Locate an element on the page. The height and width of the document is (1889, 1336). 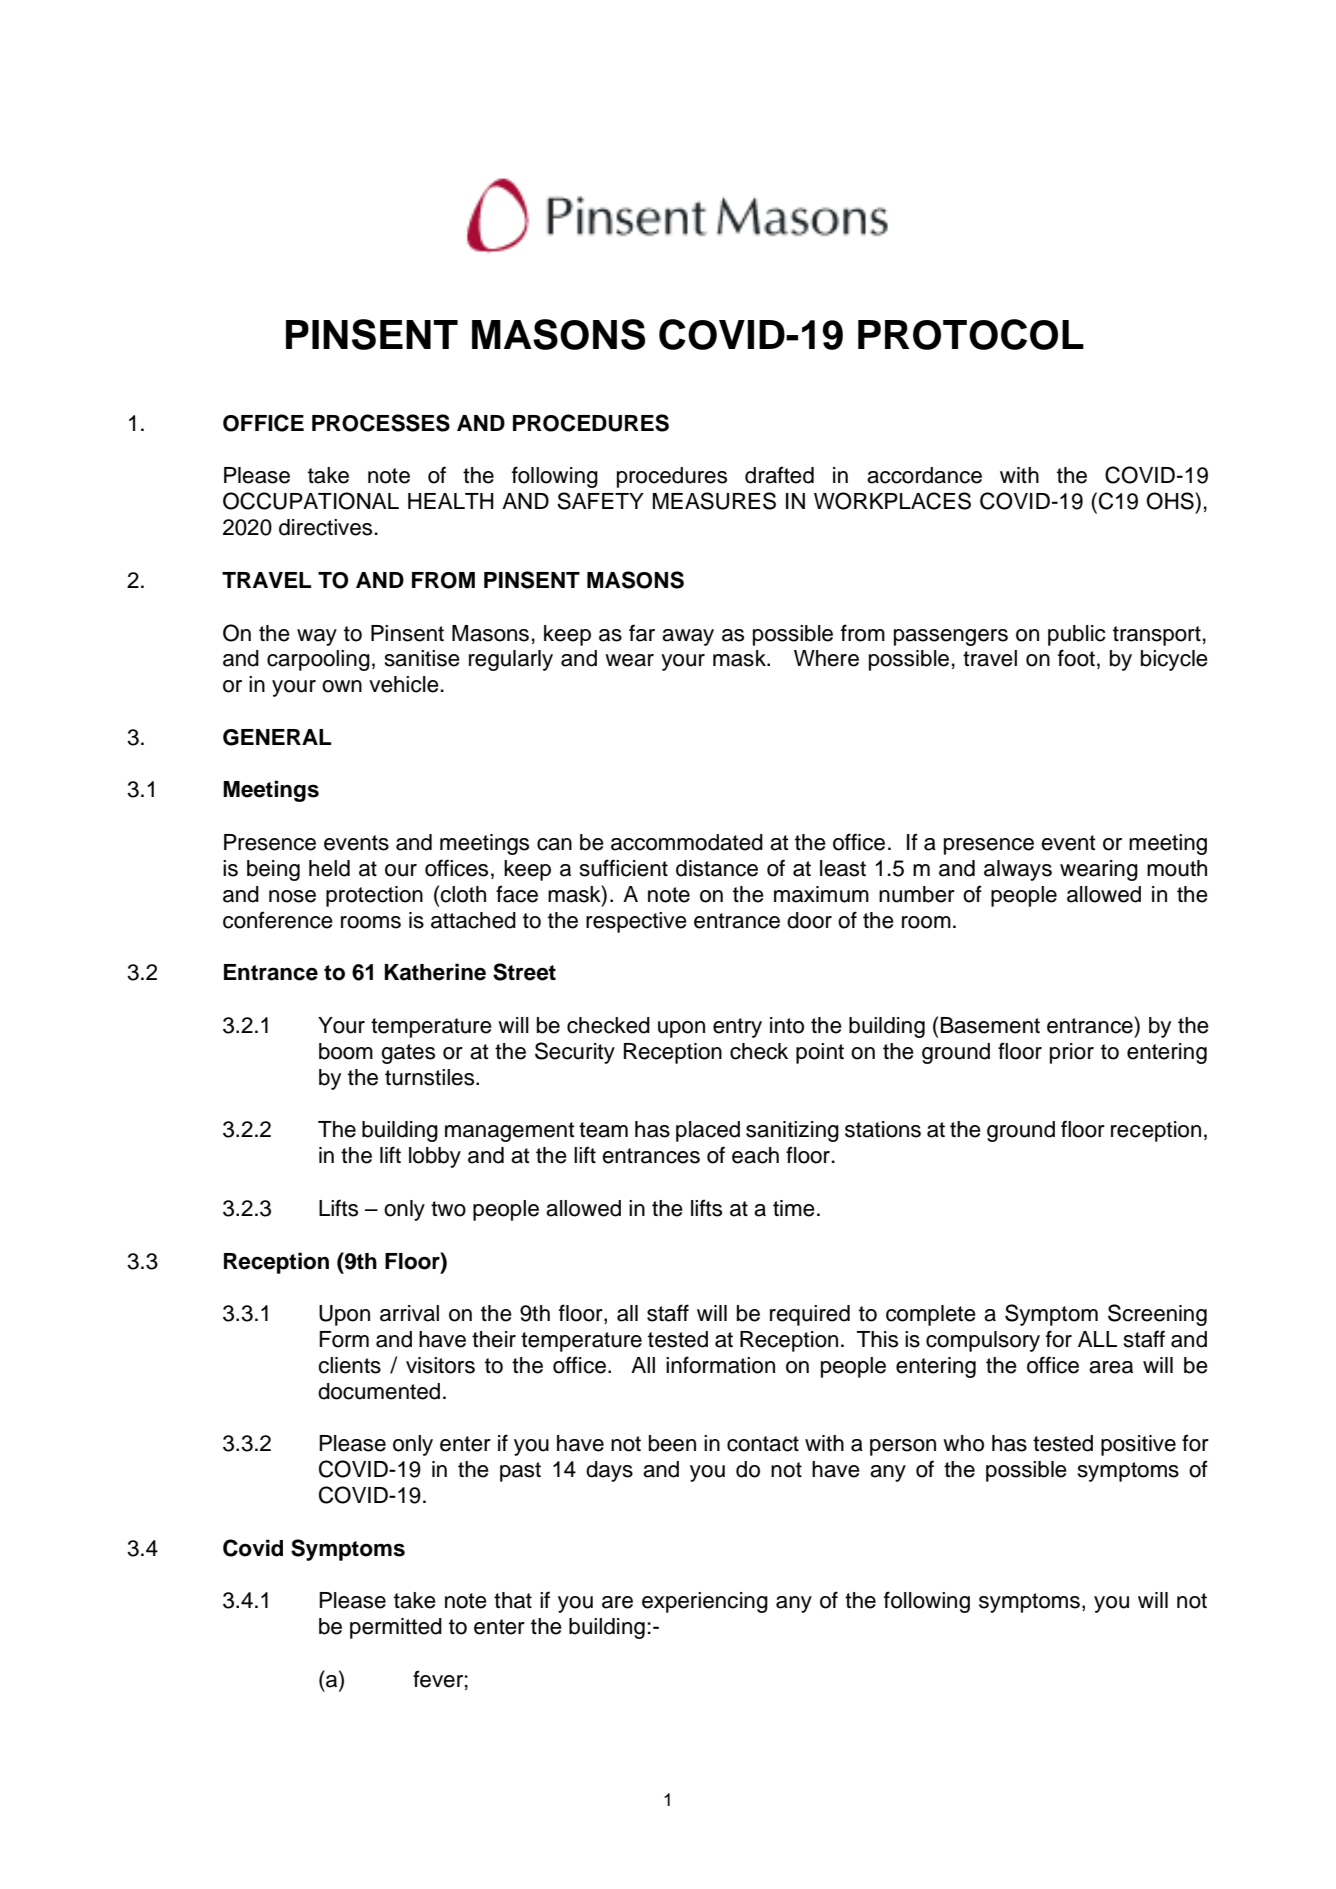
PROCESSES is located at coordinates (381, 423).
